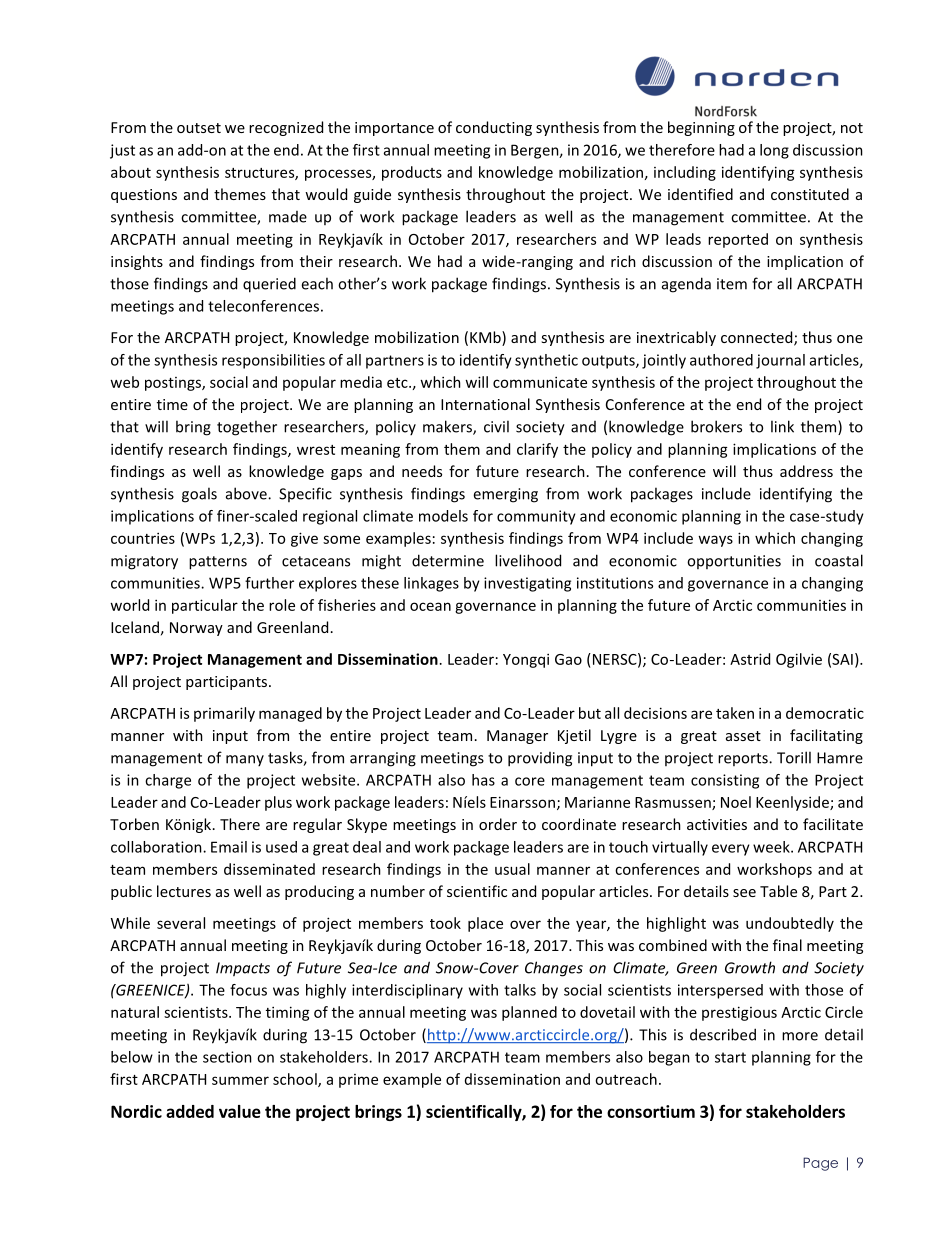 The width and height of the screenshot is (952, 1233). I want to click on lectures, so click(184, 891).
